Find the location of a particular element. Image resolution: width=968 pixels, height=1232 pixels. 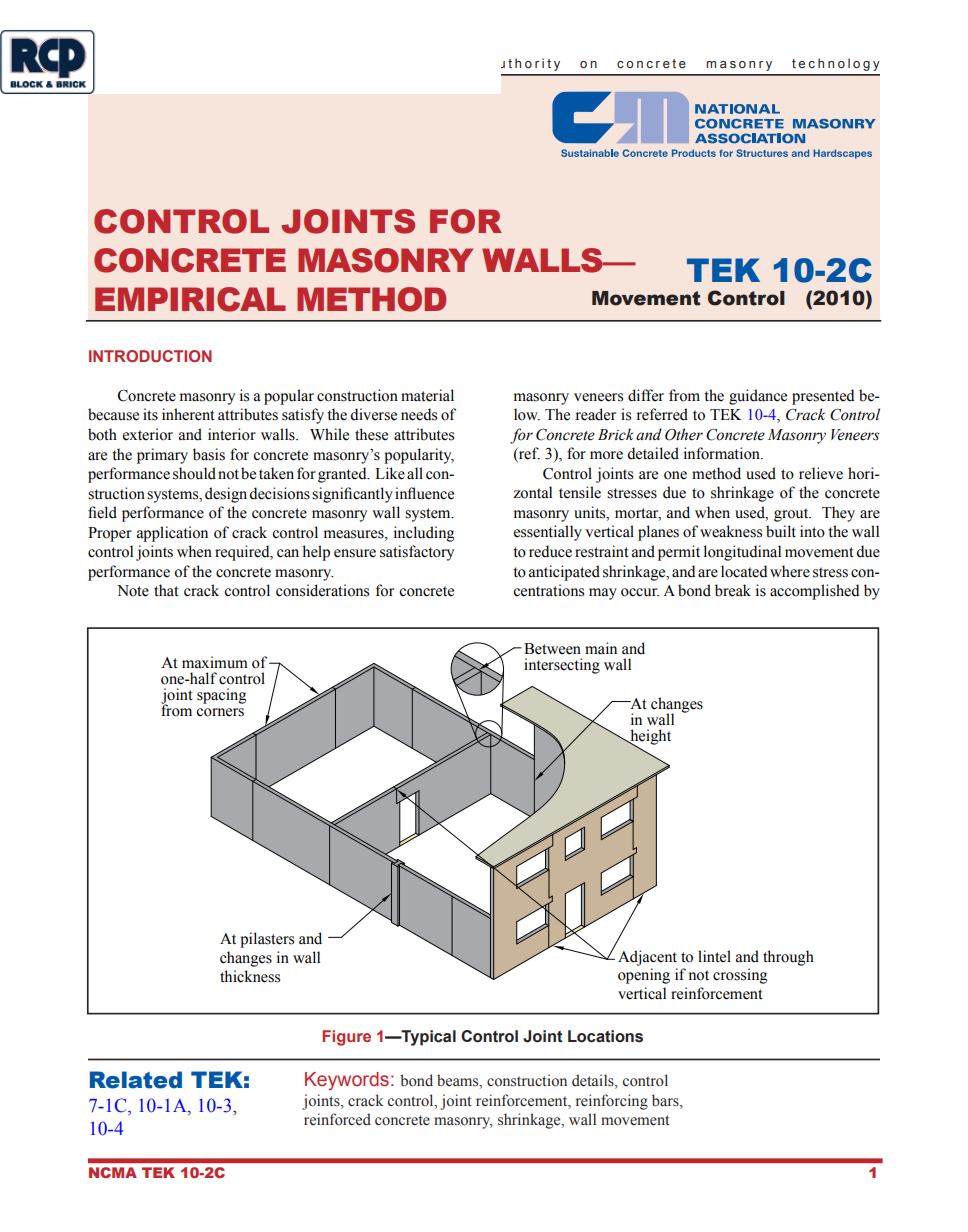

details is located at coordinates (594, 1081).
